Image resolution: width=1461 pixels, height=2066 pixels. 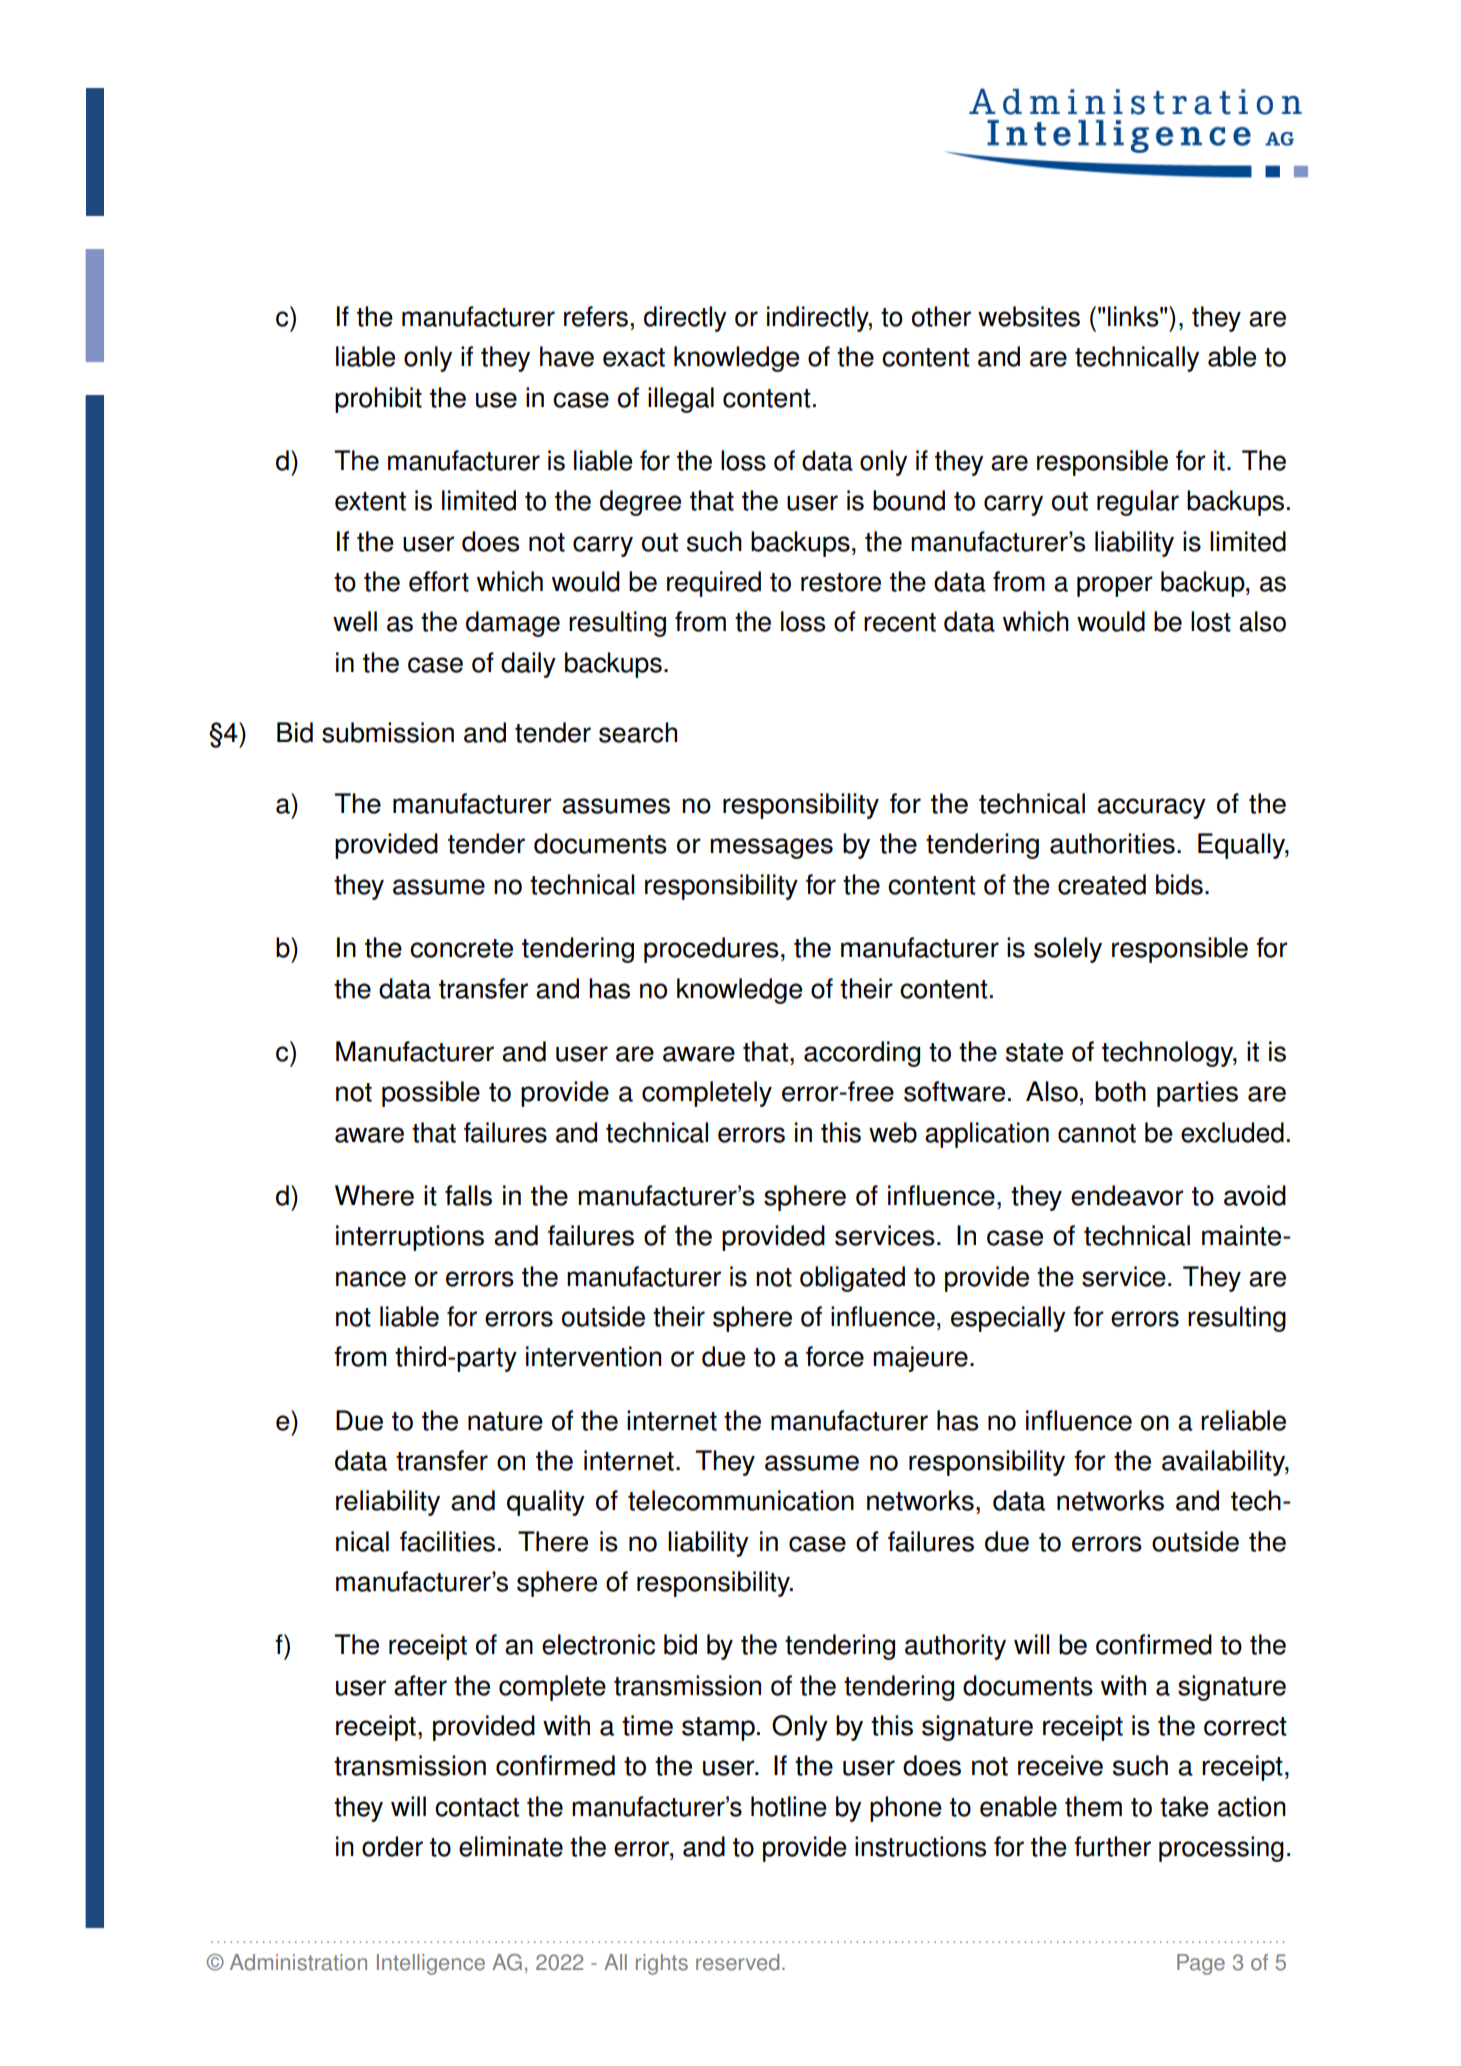 What do you see at coordinates (431, 1964) in the page?
I see `Intelligence` at bounding box center [431, 1964].
